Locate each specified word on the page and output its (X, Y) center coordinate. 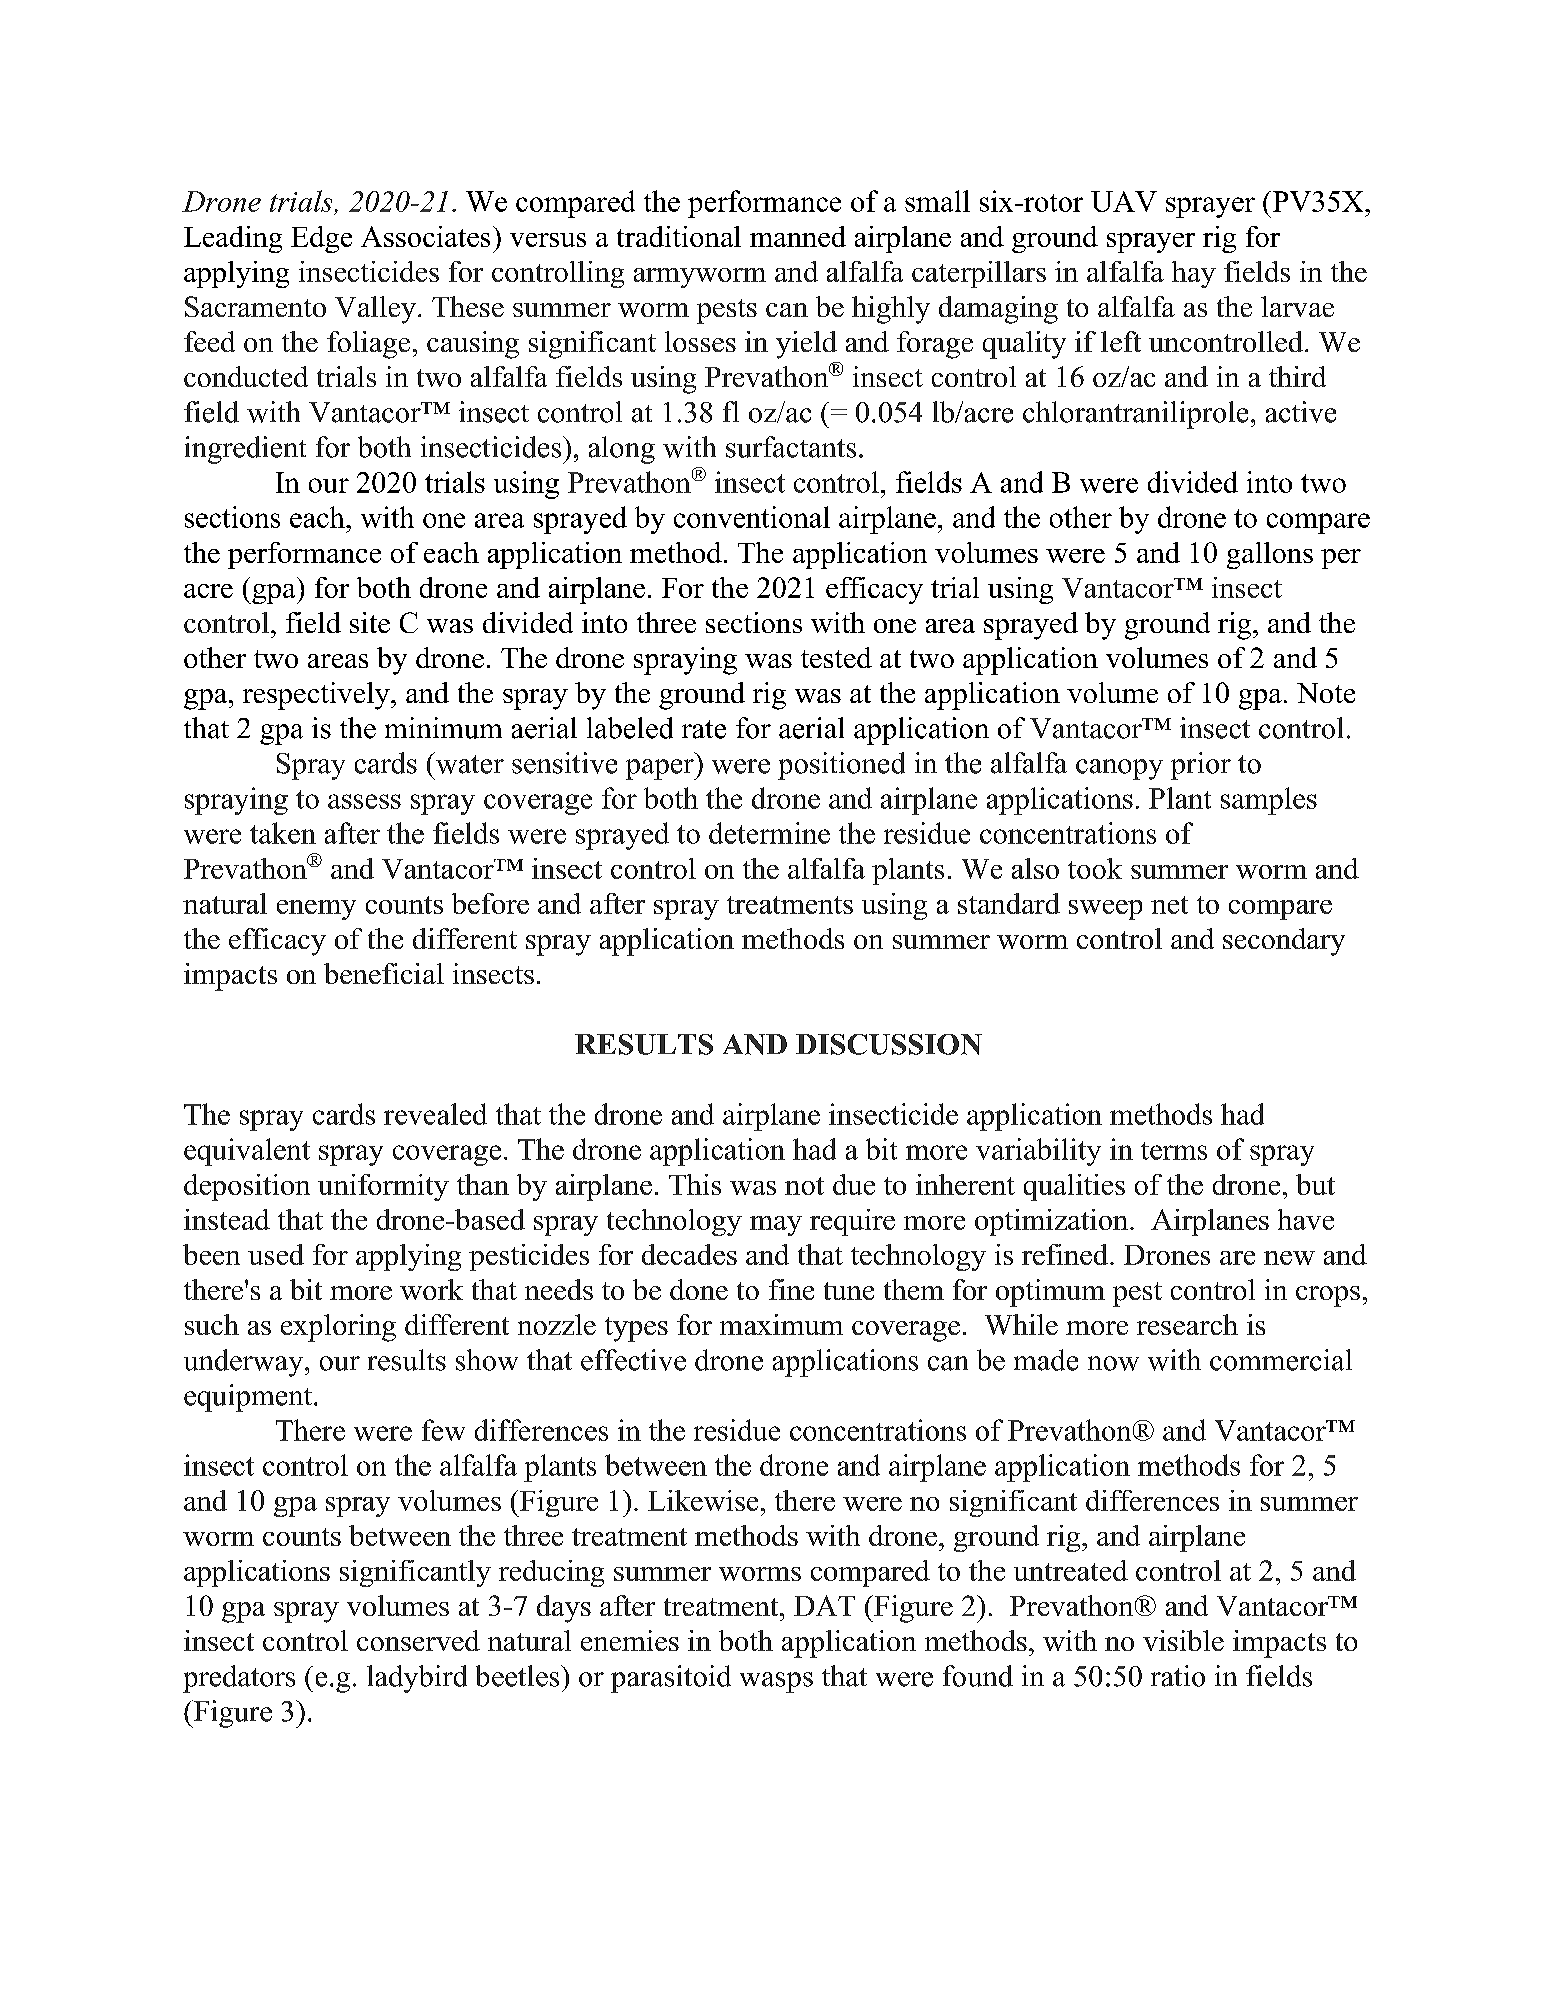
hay (1194, 274)
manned (798, 236)
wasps (776, 1682)
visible (1183, 1640)
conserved (418, 1640)
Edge (321, 239)
